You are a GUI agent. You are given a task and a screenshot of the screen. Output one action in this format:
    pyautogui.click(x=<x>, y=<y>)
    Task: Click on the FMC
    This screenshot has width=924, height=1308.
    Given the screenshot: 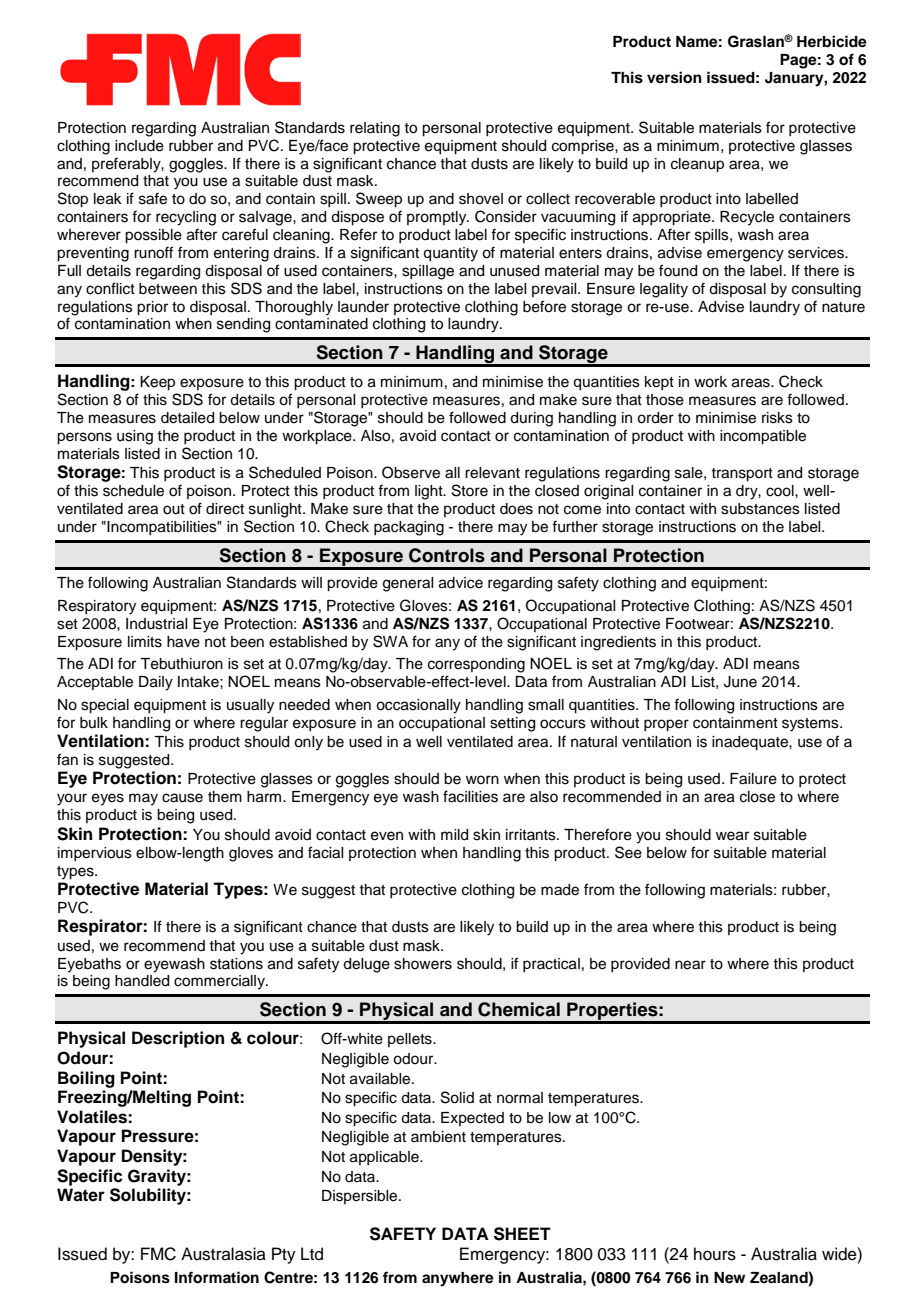 What is the action you would take?
    pyautogui.click(x=158, y=1254)
